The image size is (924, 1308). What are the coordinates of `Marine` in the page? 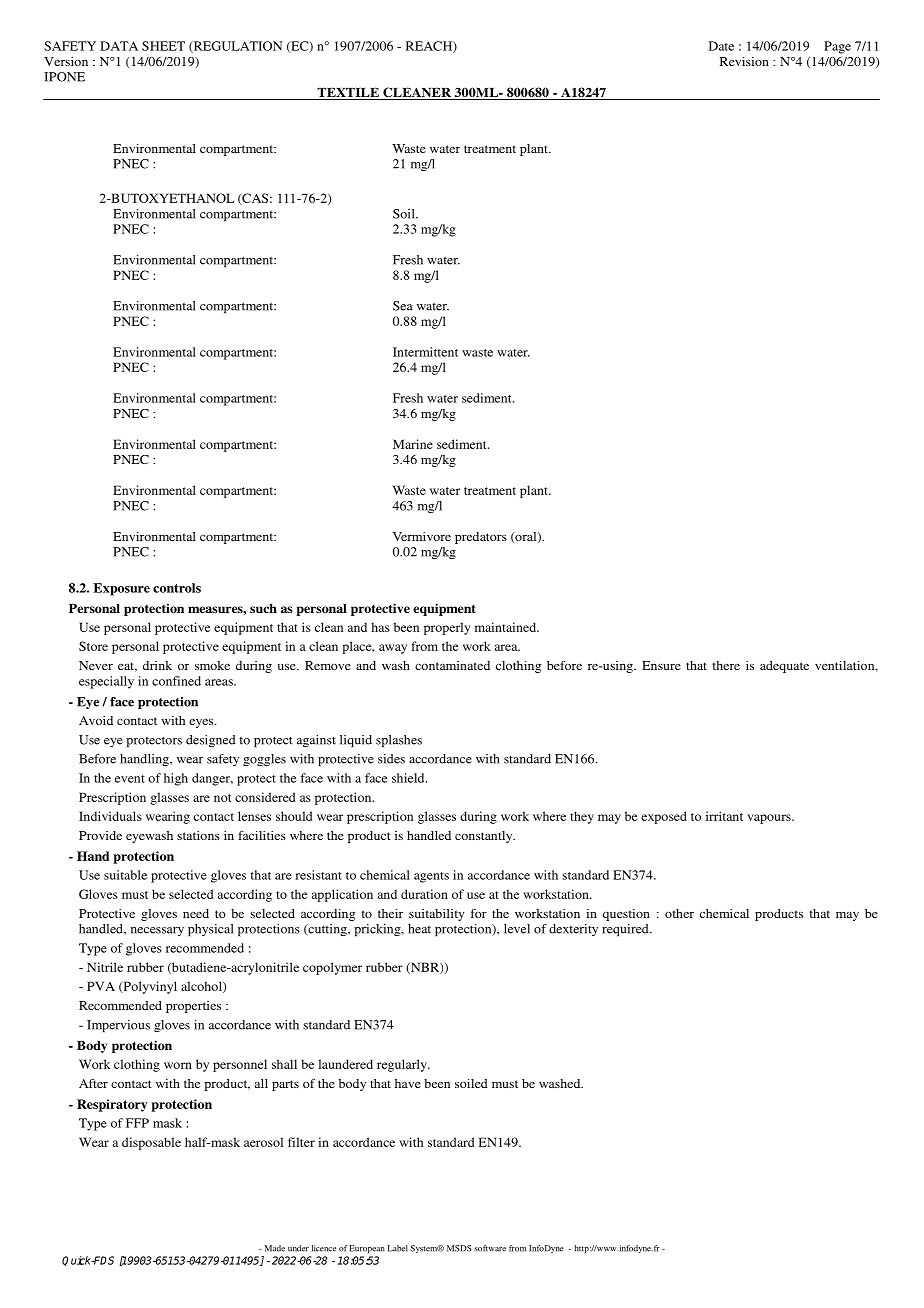 It's located at (413, 444).
